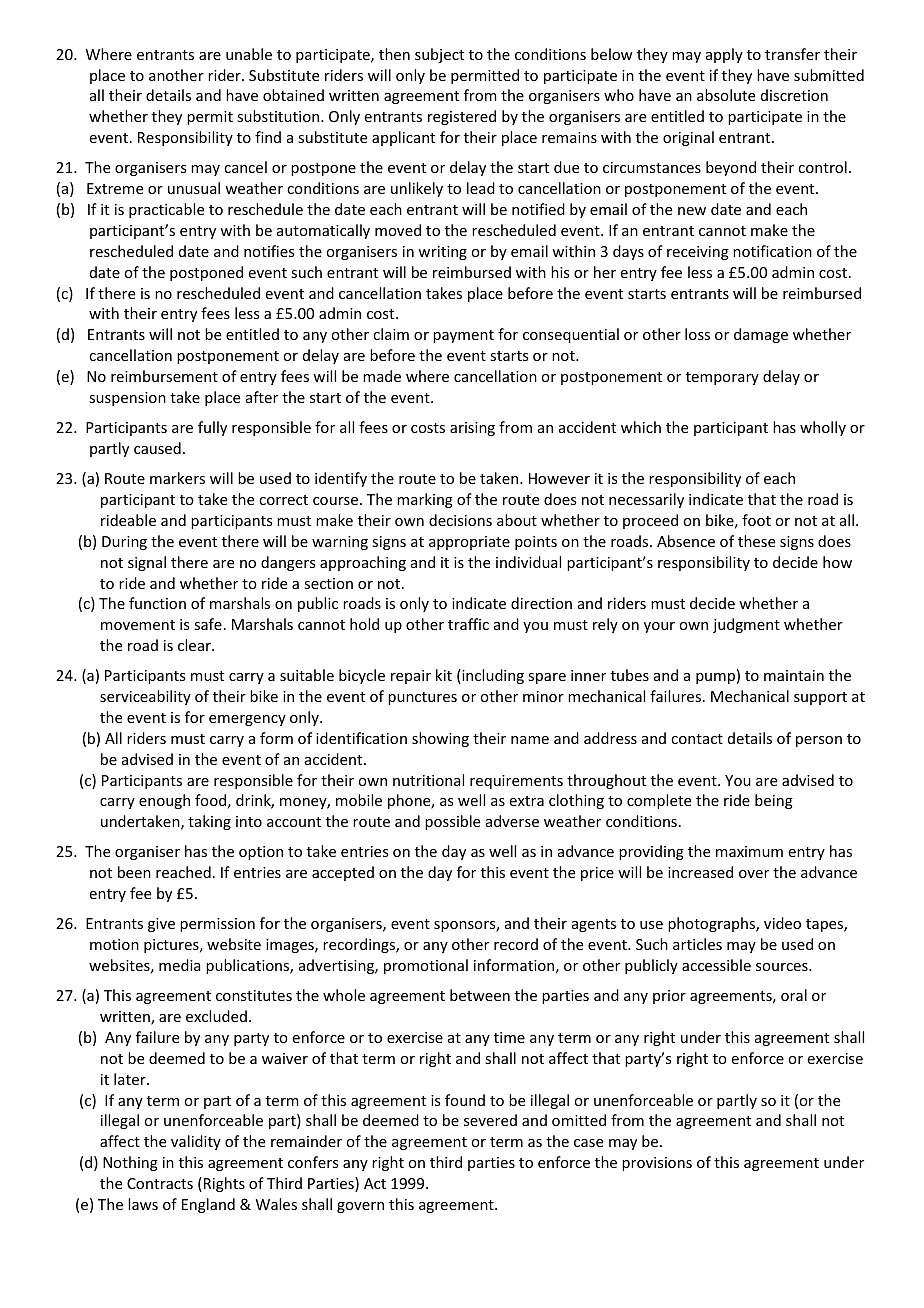  What do you see at coordinates (196, 1142) in the image?
I see `validity` at bounding box center [196, 1142].
